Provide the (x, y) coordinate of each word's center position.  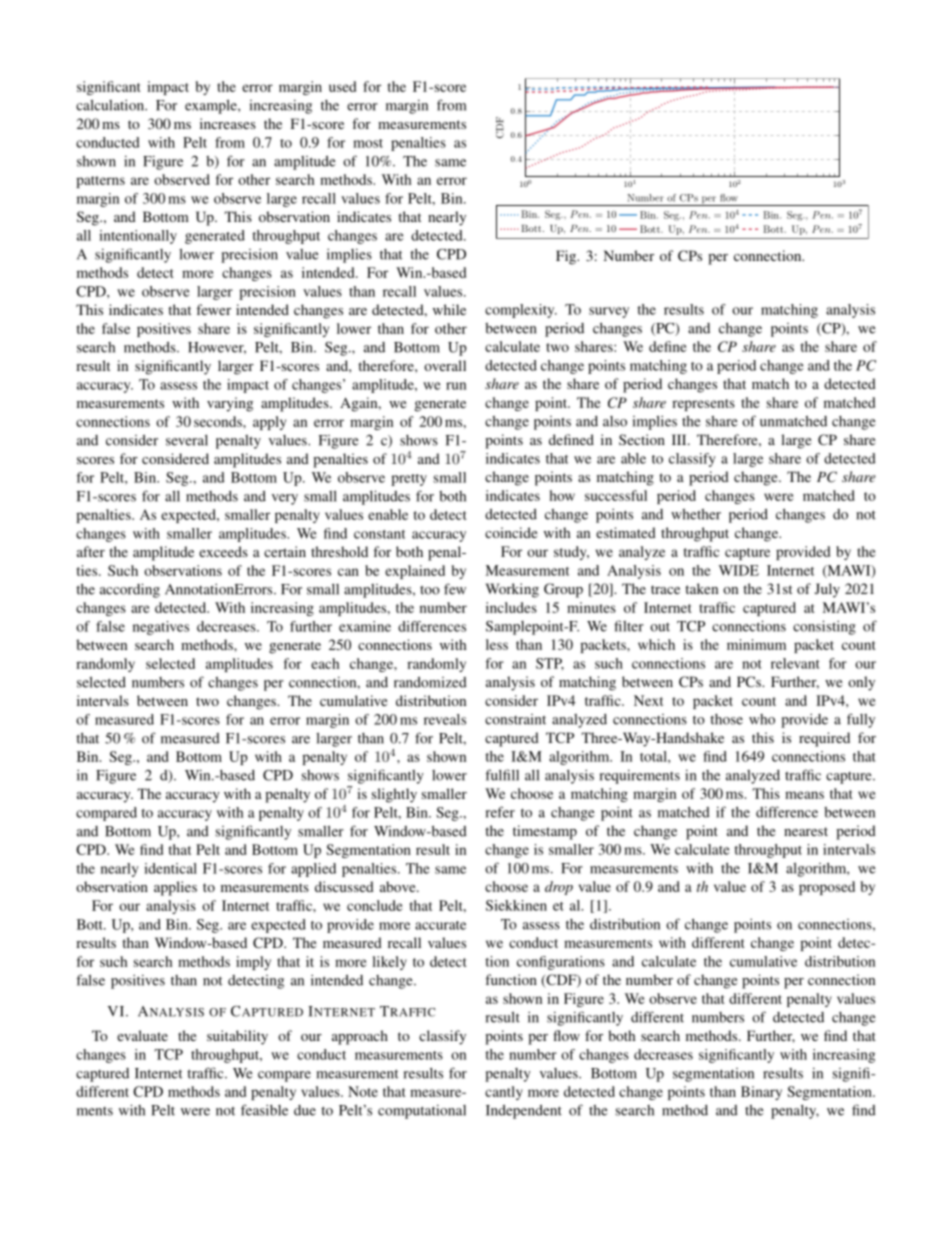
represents (703, 405)
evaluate (142, 1035)
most (368, 143)
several (187, 440)
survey (609, 312)
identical (170, 868)
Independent (524, 1112)
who (762, 719)
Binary (761, 1093)
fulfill (502, 775)
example (212, 106)
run (456, 386)
